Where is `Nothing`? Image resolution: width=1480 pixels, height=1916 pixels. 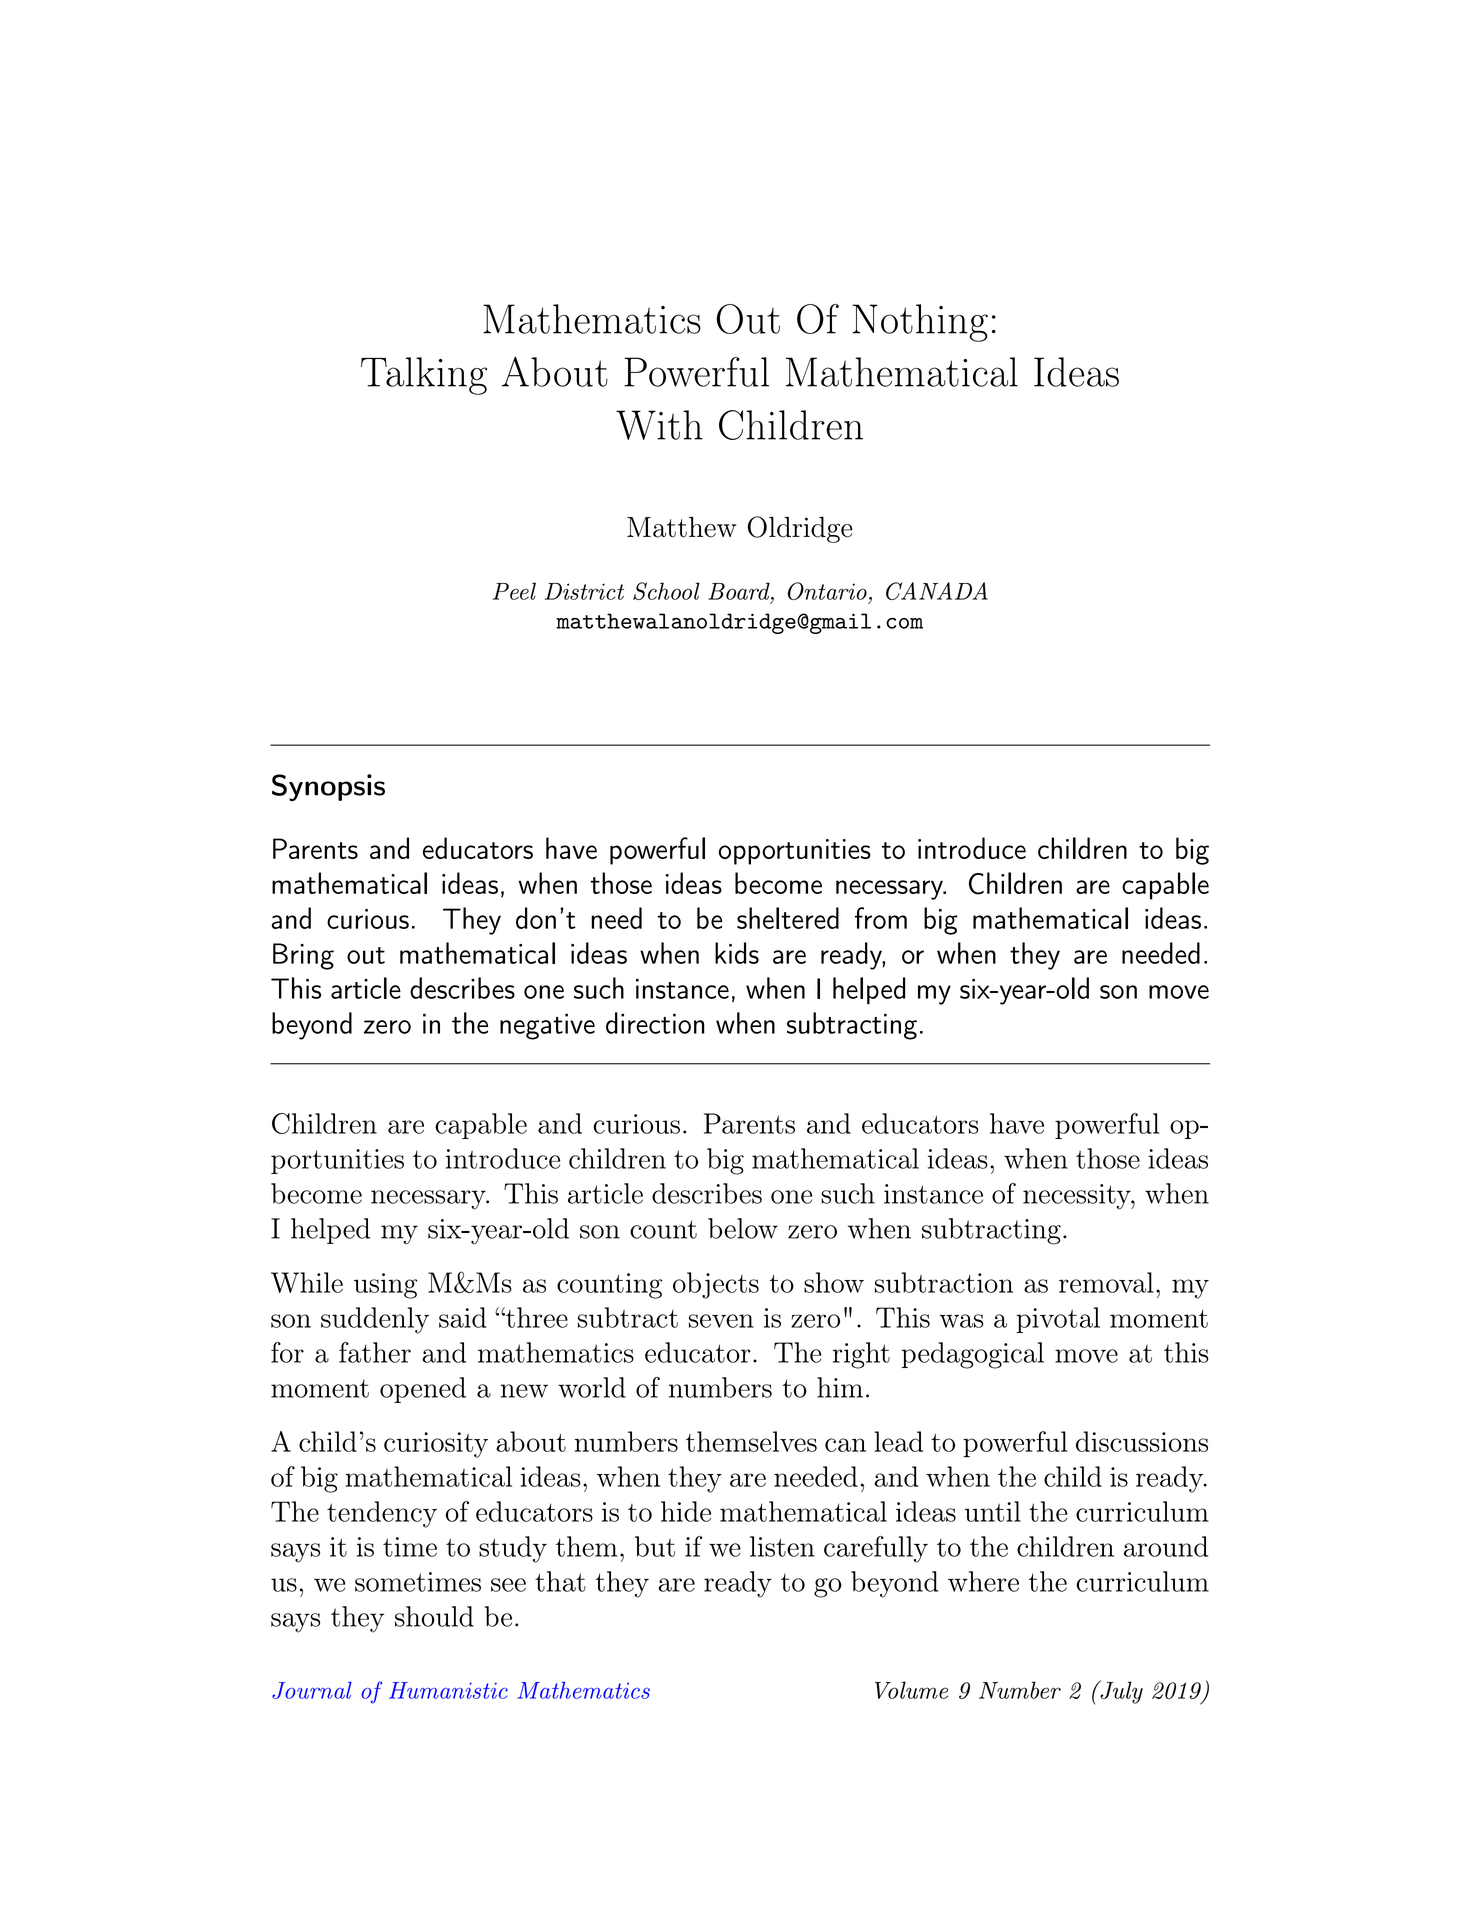 Nothing is located at coordinates (920, 323).
